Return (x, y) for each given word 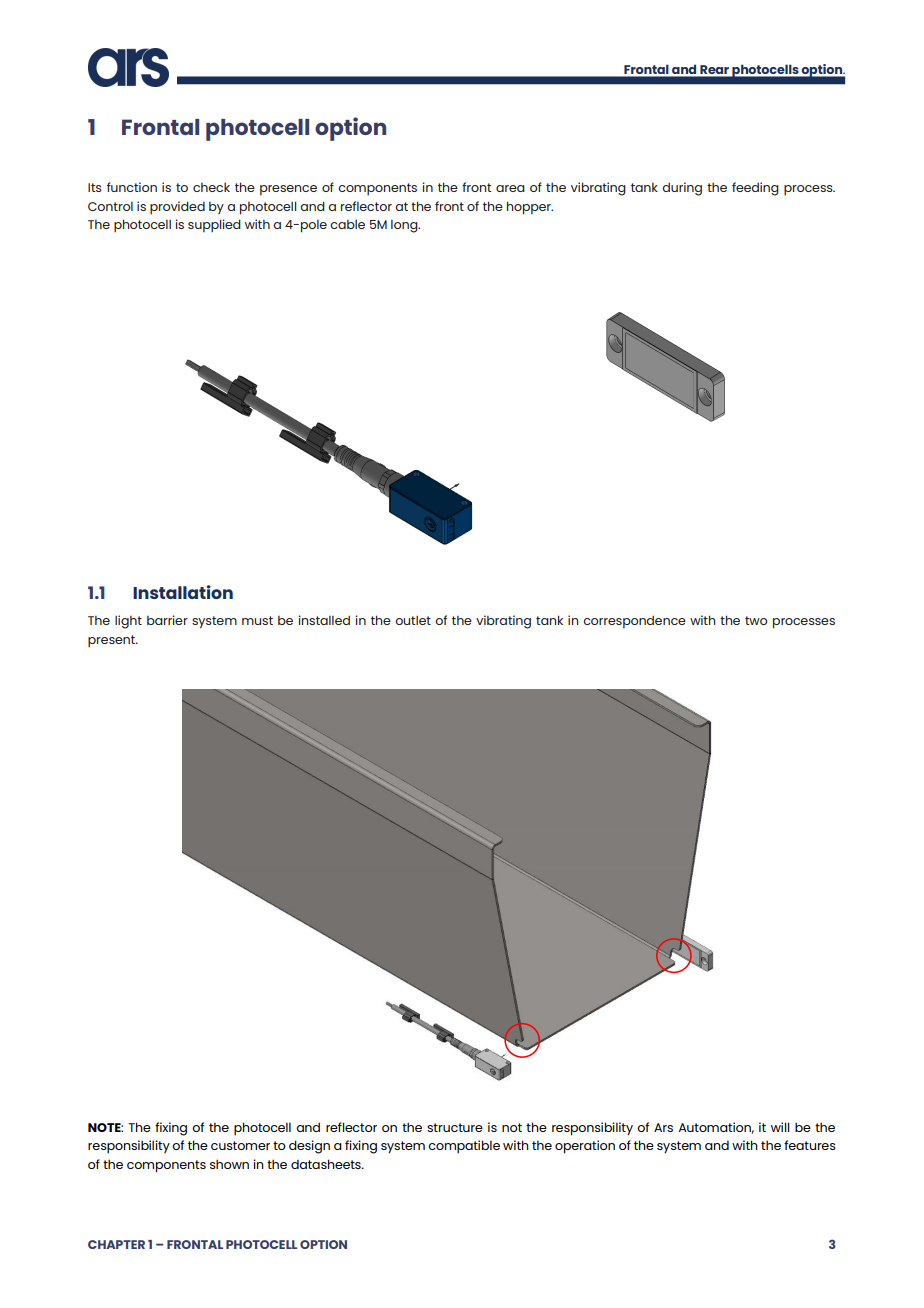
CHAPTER (116, 1244)
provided (177, 207)
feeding (755, 189)
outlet (413, 620)
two (756, 620)
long (405, 226)
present (112, 641)
